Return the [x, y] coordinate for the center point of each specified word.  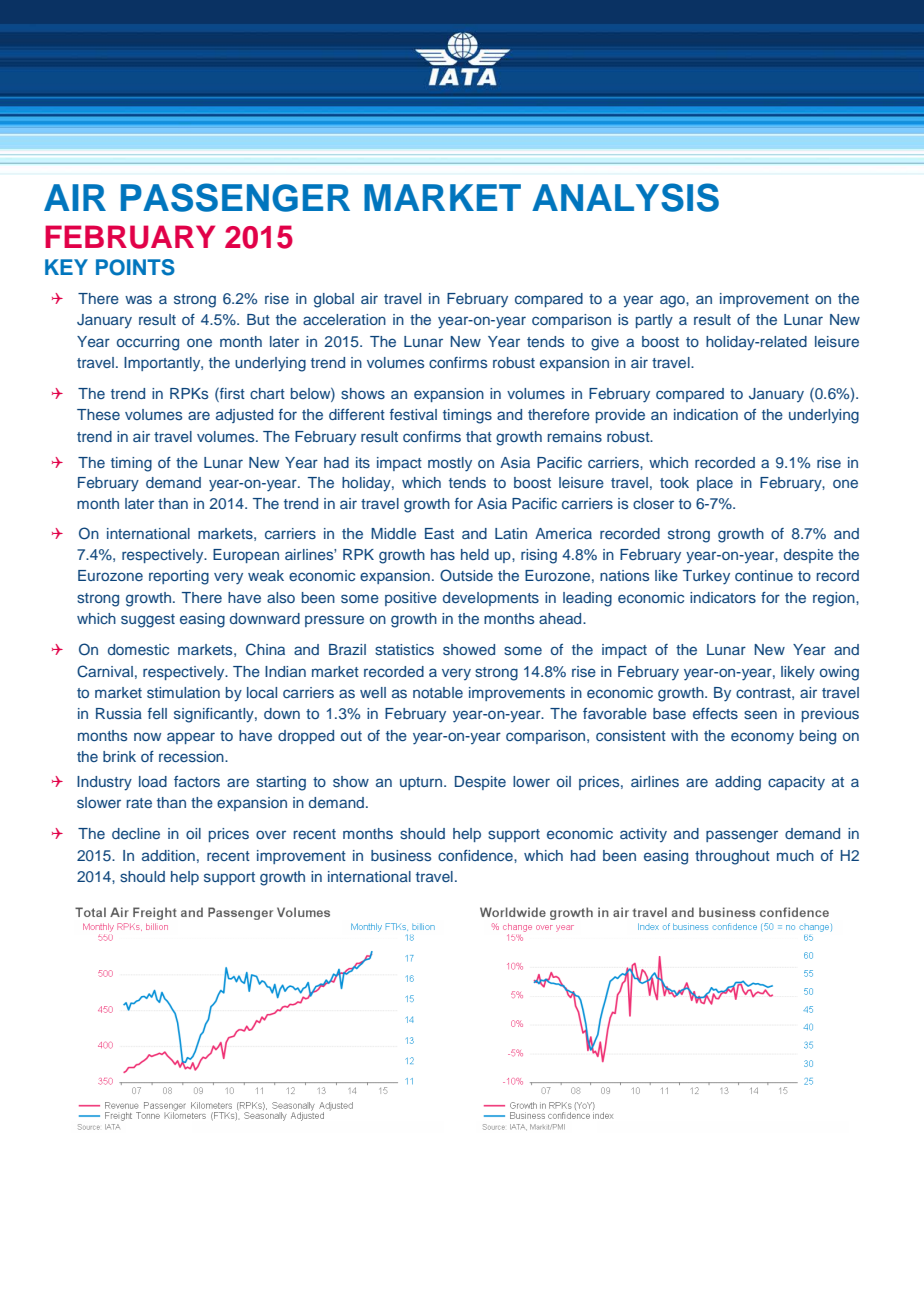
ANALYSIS [625, 197]
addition [168, 855]
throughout [732, 857]
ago [673, 301]
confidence [476, 855]
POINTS [135, 267]
